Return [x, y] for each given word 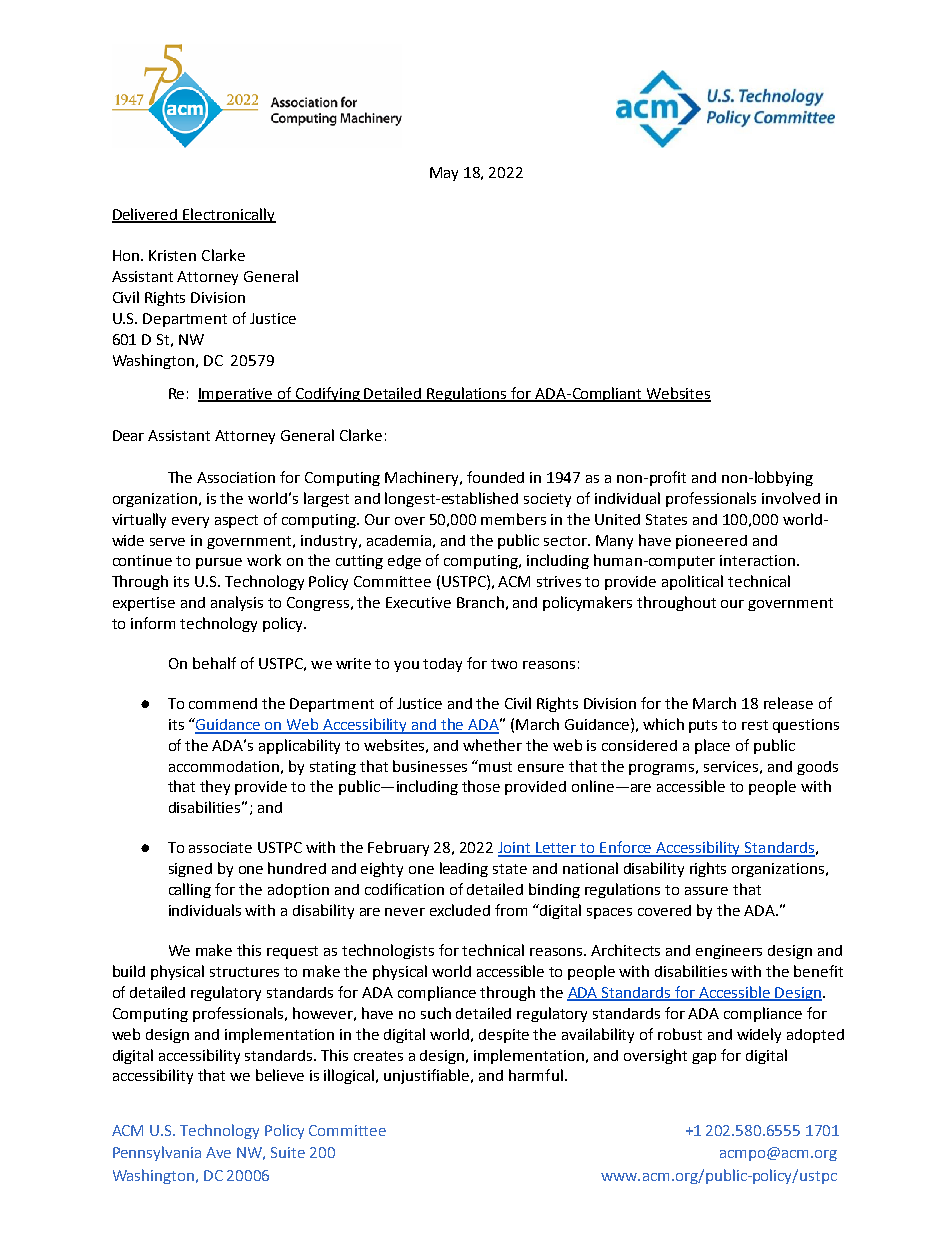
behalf [214, 663]
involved [791, 498]
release [788, 703]
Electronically [228, 215]
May [444, 174]
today [442, 665]
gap [704, 1058]
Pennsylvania [157, 1153]
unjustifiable [428, 1076]
